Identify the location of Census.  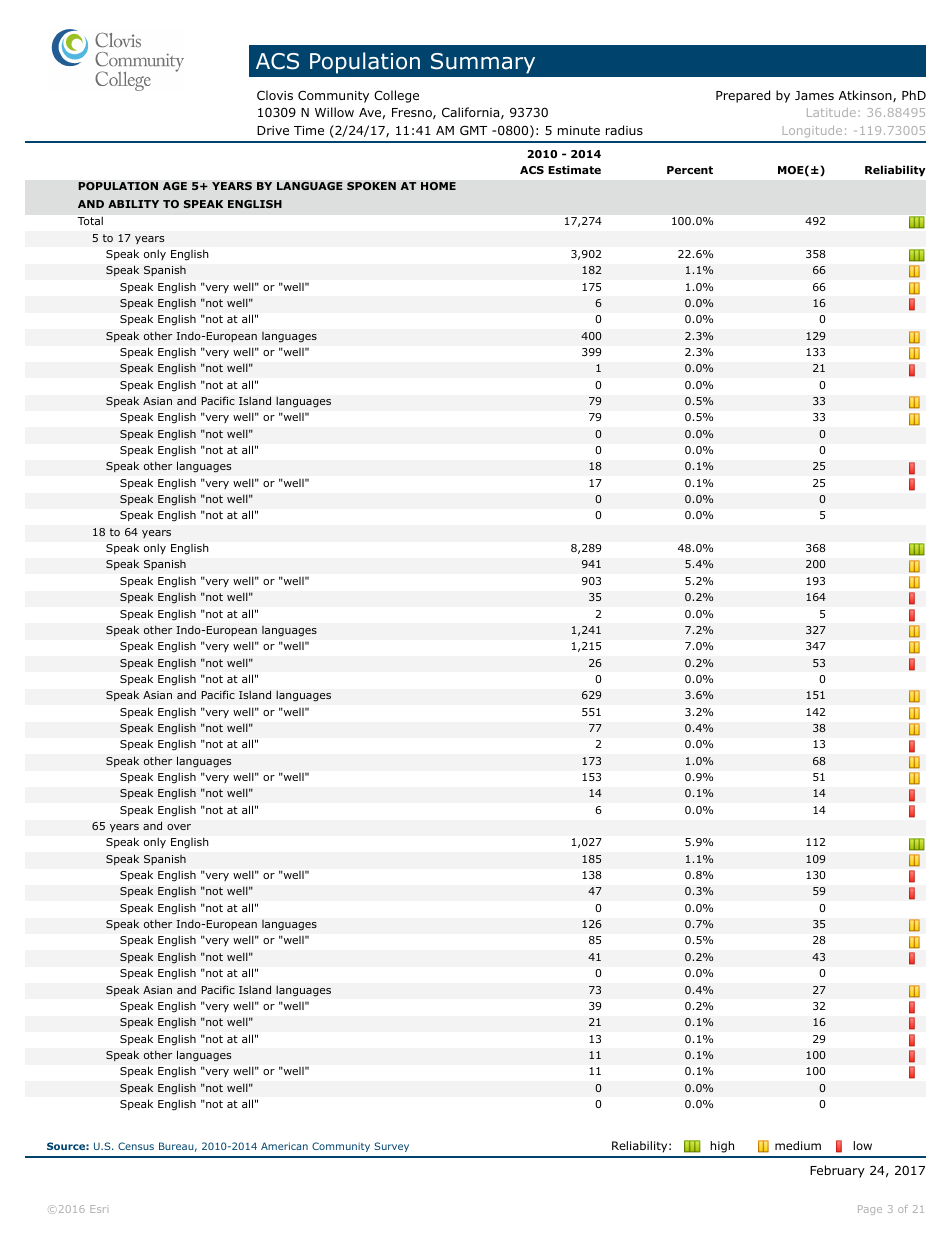
(136, 1146).
